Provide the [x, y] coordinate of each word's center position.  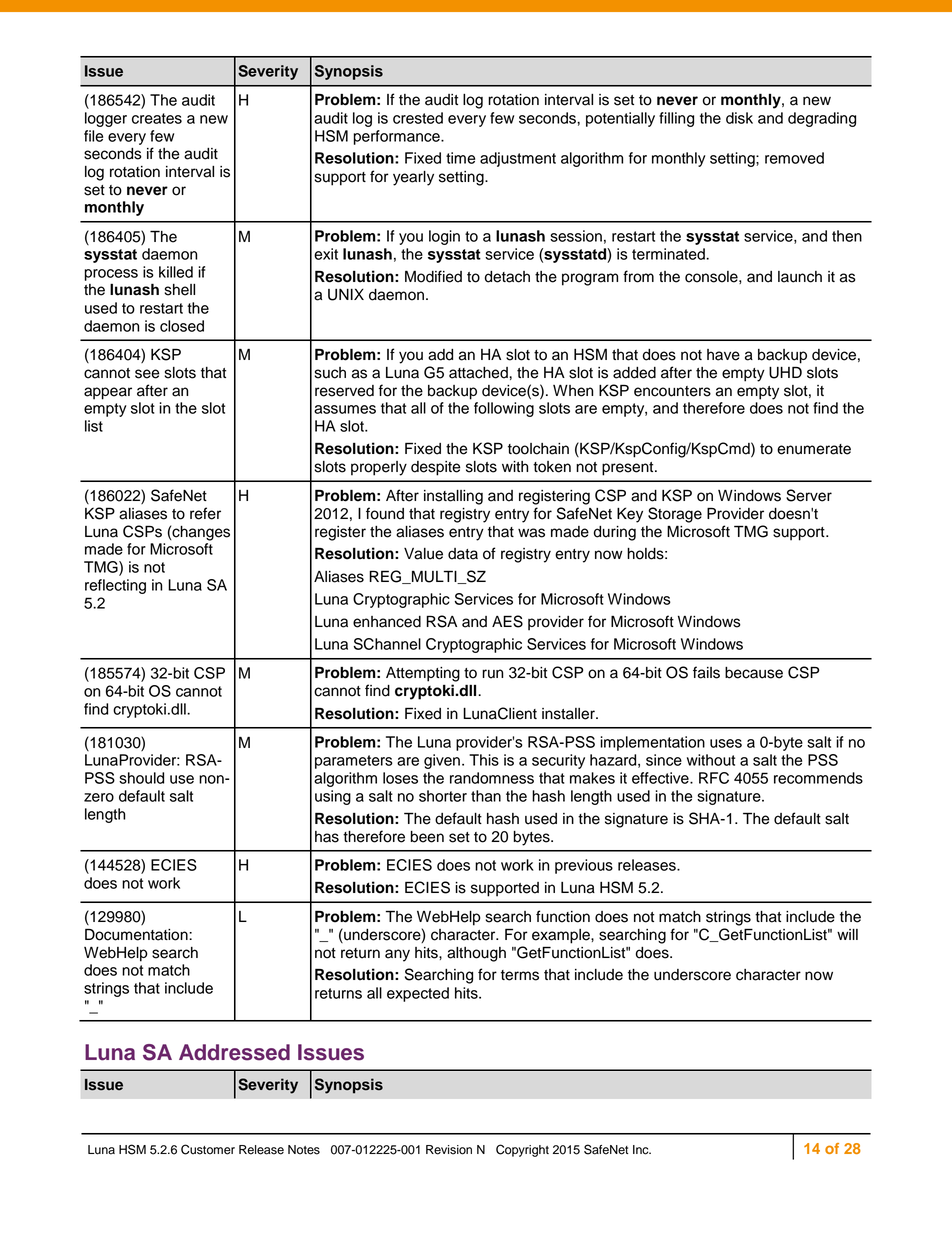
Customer [208, 1149]
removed [794, 158]
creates [157, 118]
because [754, 673]
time [460, 158]
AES [507, 621]
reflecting [115, 586]
